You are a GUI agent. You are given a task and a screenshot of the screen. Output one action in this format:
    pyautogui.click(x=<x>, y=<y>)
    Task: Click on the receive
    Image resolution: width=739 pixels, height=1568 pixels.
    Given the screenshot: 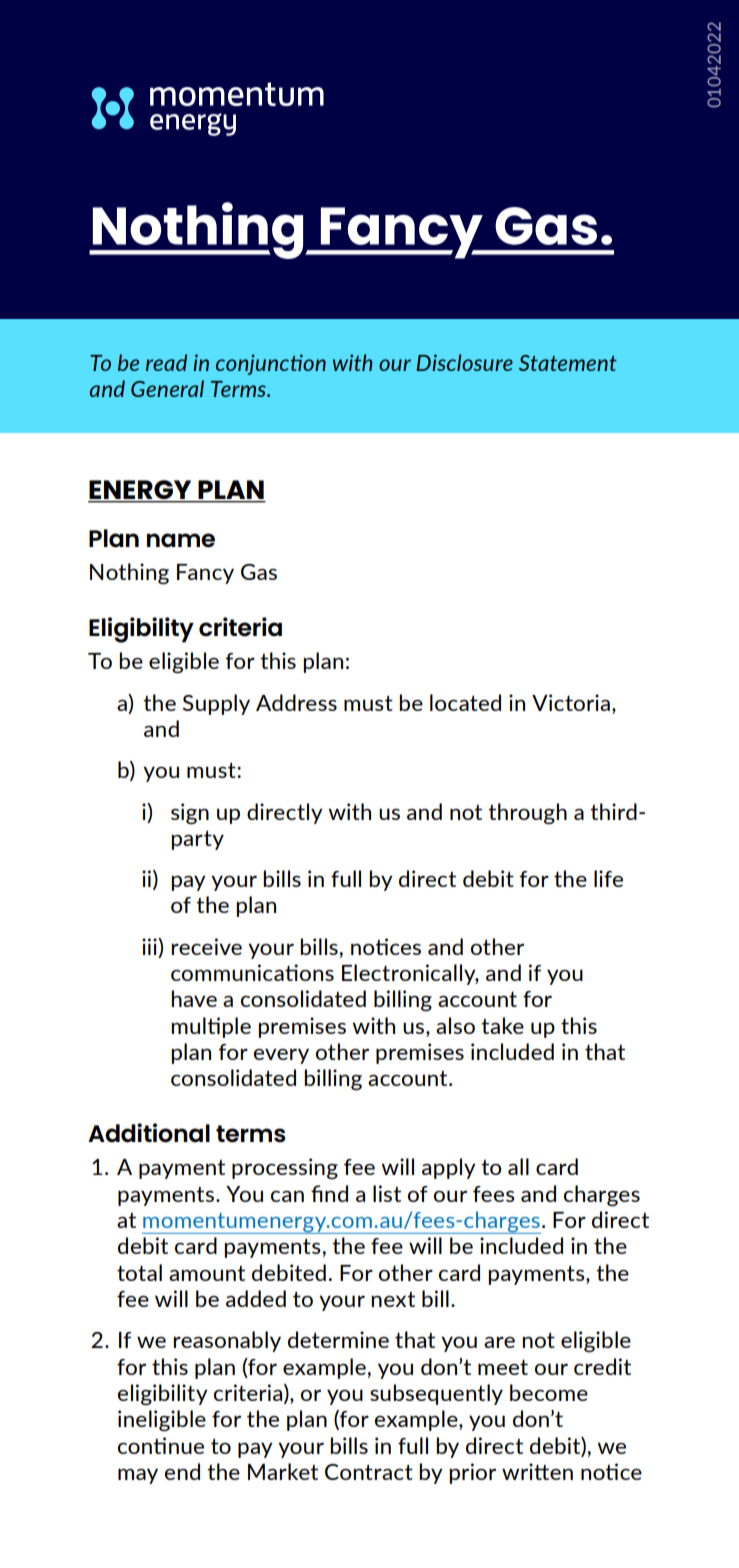 What is the action you would take?
    pyautogui.click(x=206, y=946)
